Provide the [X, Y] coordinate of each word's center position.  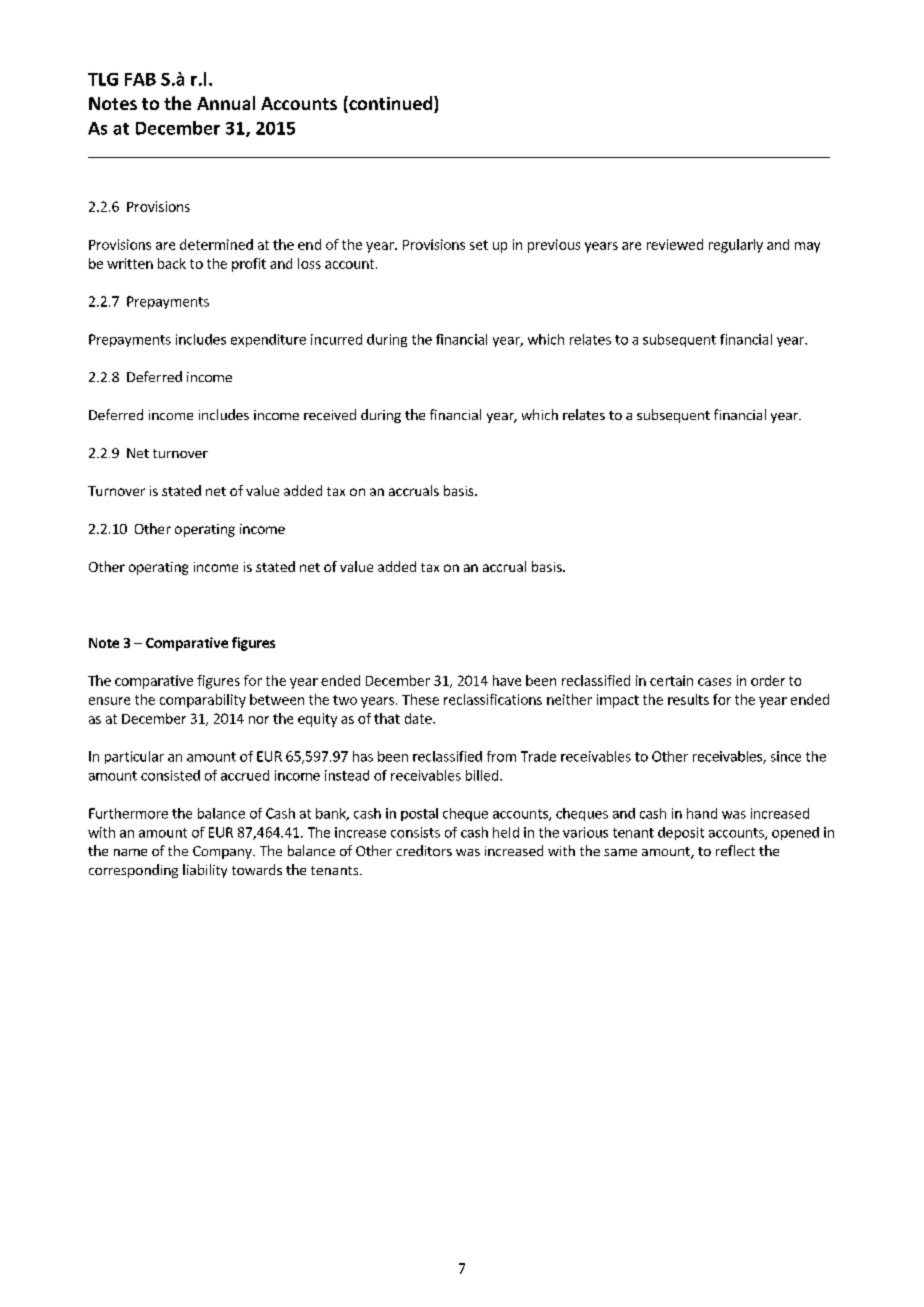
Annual [226, 103]
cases [714, 682]
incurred [336, 339]
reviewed [675, 244]
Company [223, 852]
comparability [203, 701]
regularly [736, 246]
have [507, 680]
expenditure [268, 340]
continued [391, 104]
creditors [424, 850]
